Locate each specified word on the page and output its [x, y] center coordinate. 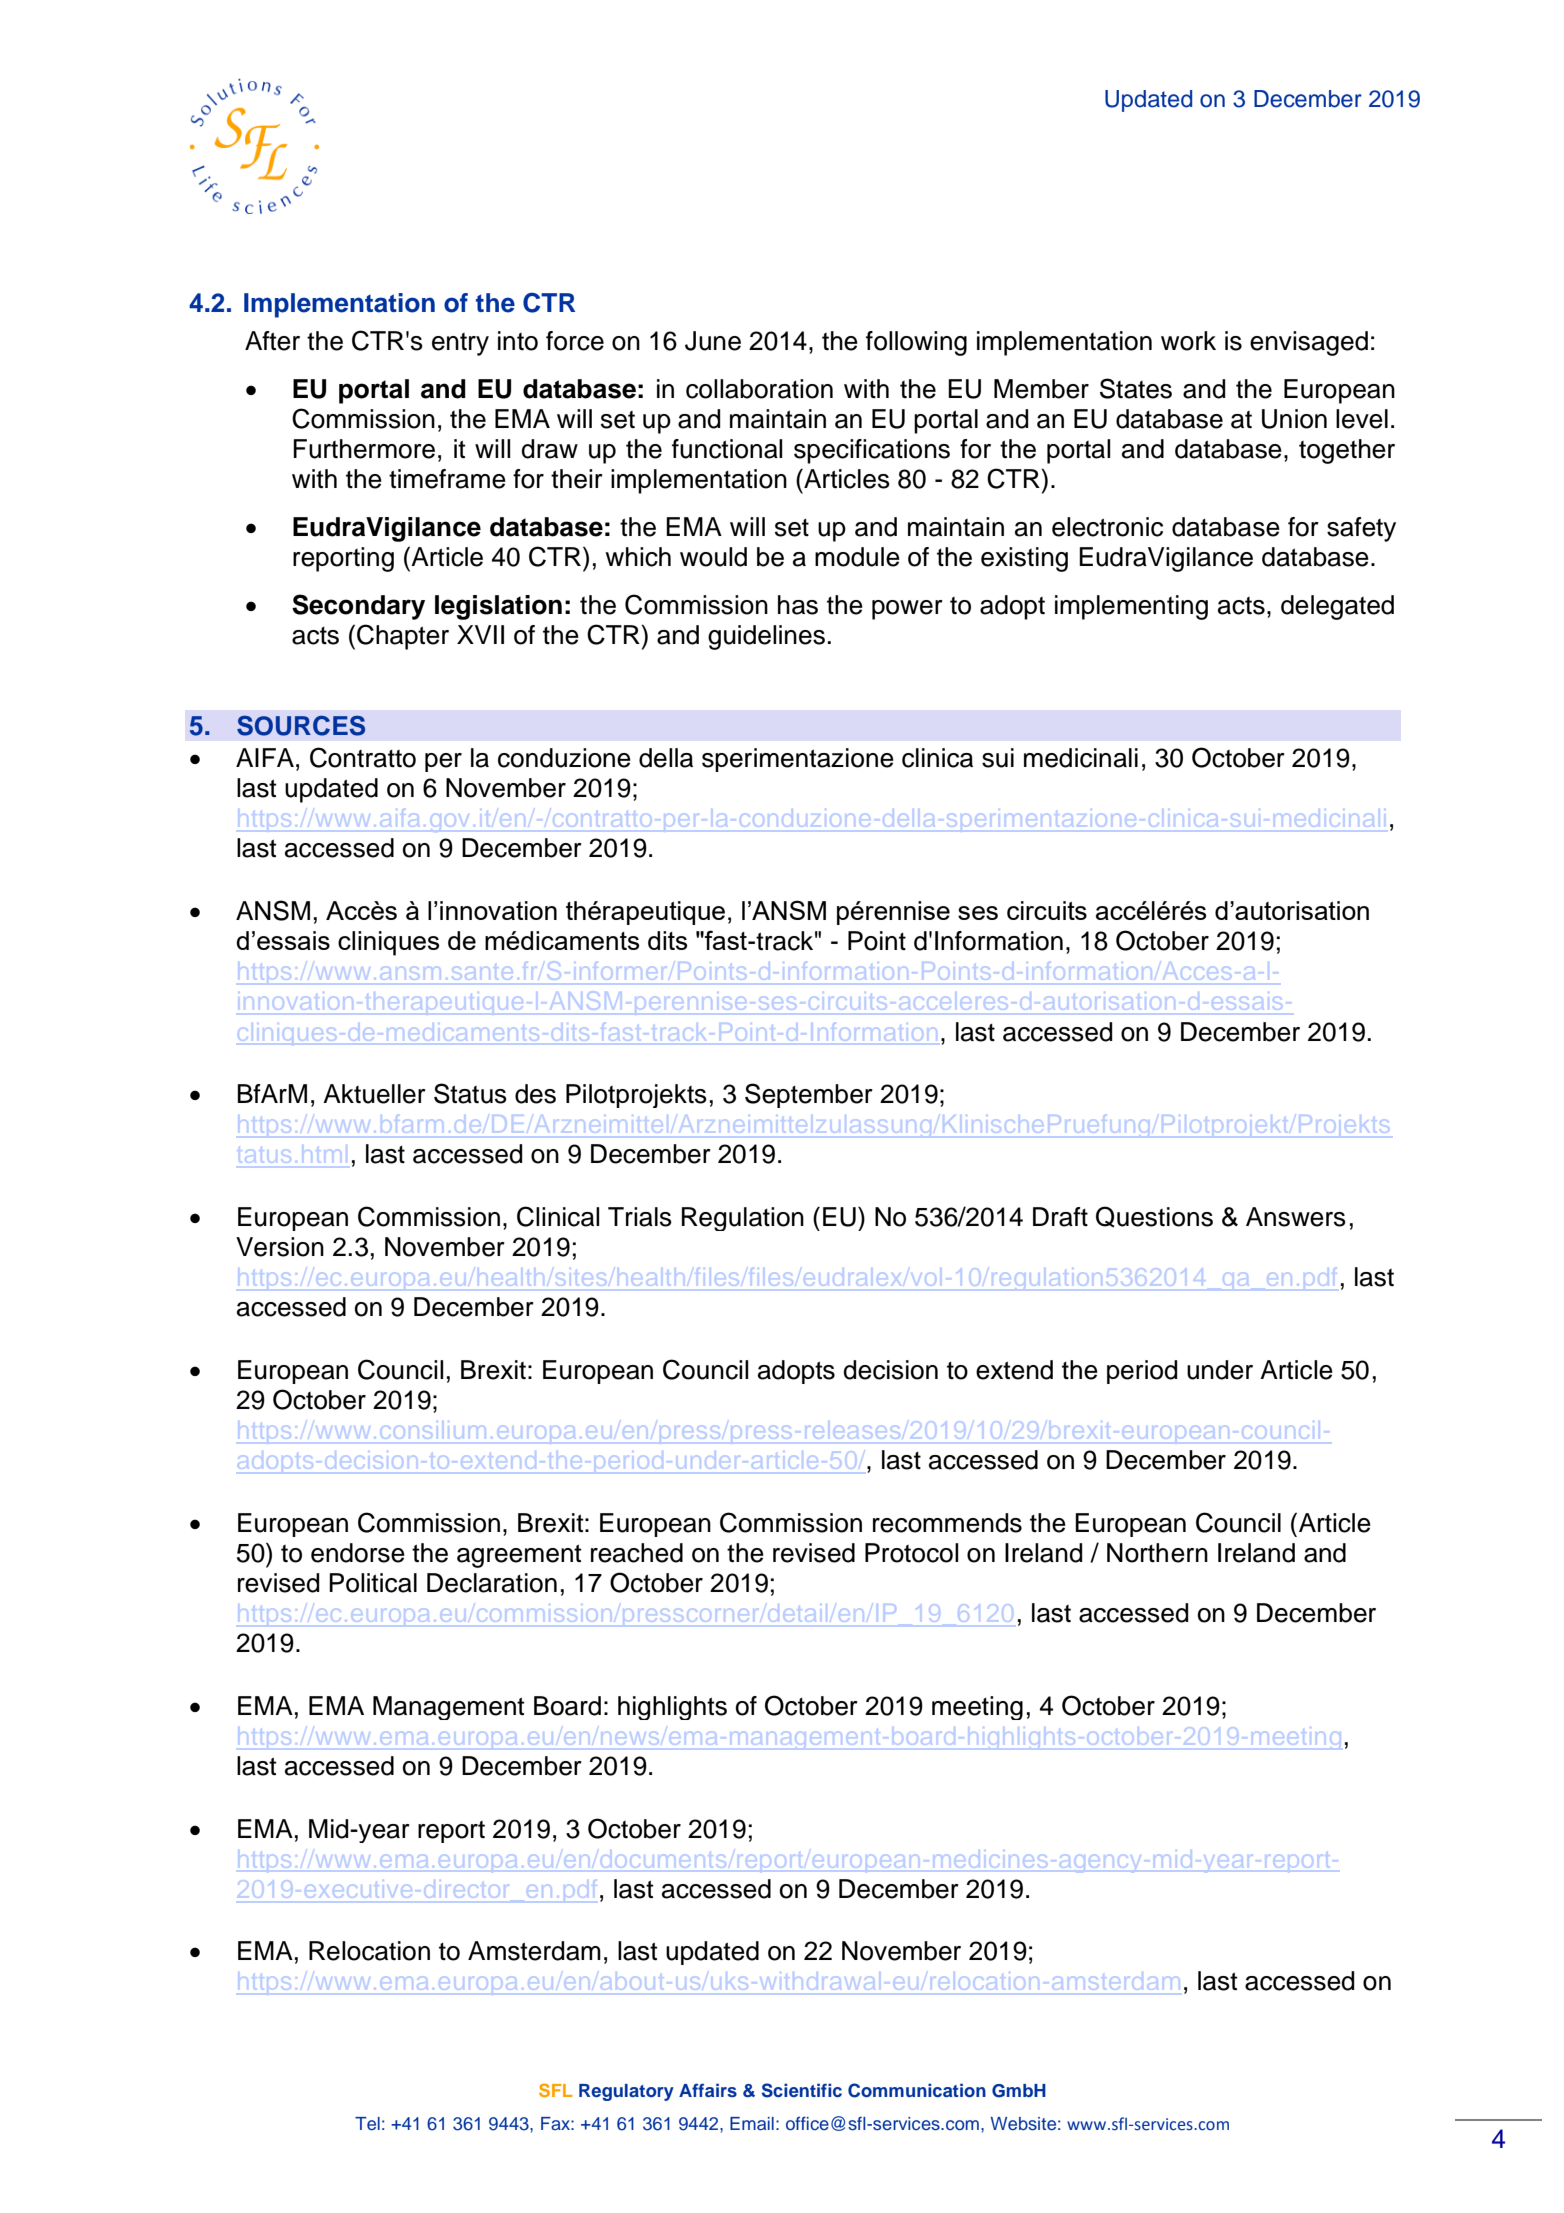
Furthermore [364, 449]
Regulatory [626, 2092]
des [535, 1094]
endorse [358, 1553]
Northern [1157, 1553]
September [809, 1095]
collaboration [759, 389]
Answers [1296, 1217]
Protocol [911, 1553]
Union [1294, 419]
